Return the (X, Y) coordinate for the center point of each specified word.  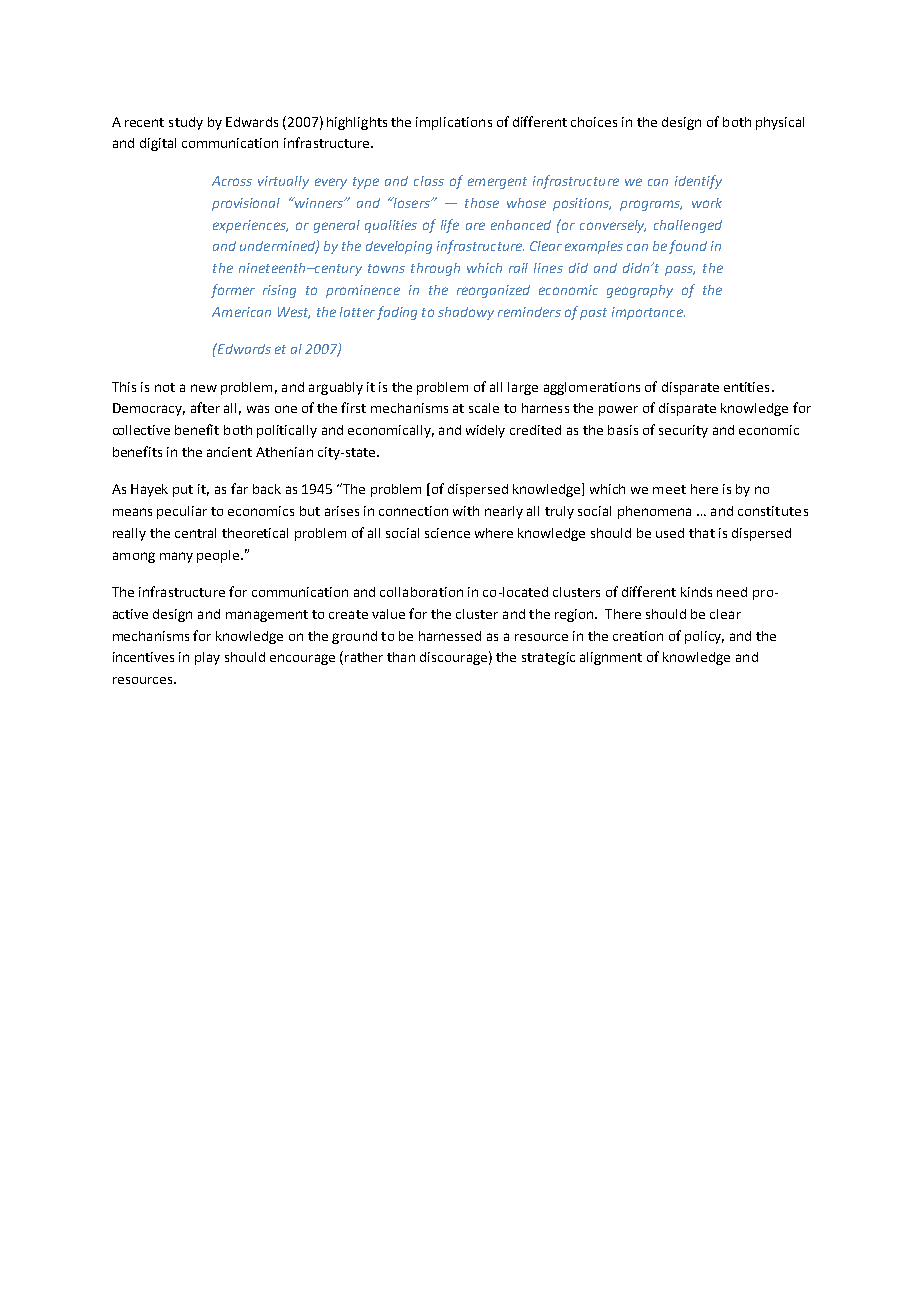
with (466, 511)
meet (669, 489)
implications (454, 123)
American (241, 312)
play (207, 658)
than (401, 657)
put (183, 491)
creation (638, 636)
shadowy (466, 313)
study (186, 123)
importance (648, 313)
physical (780, 123)
